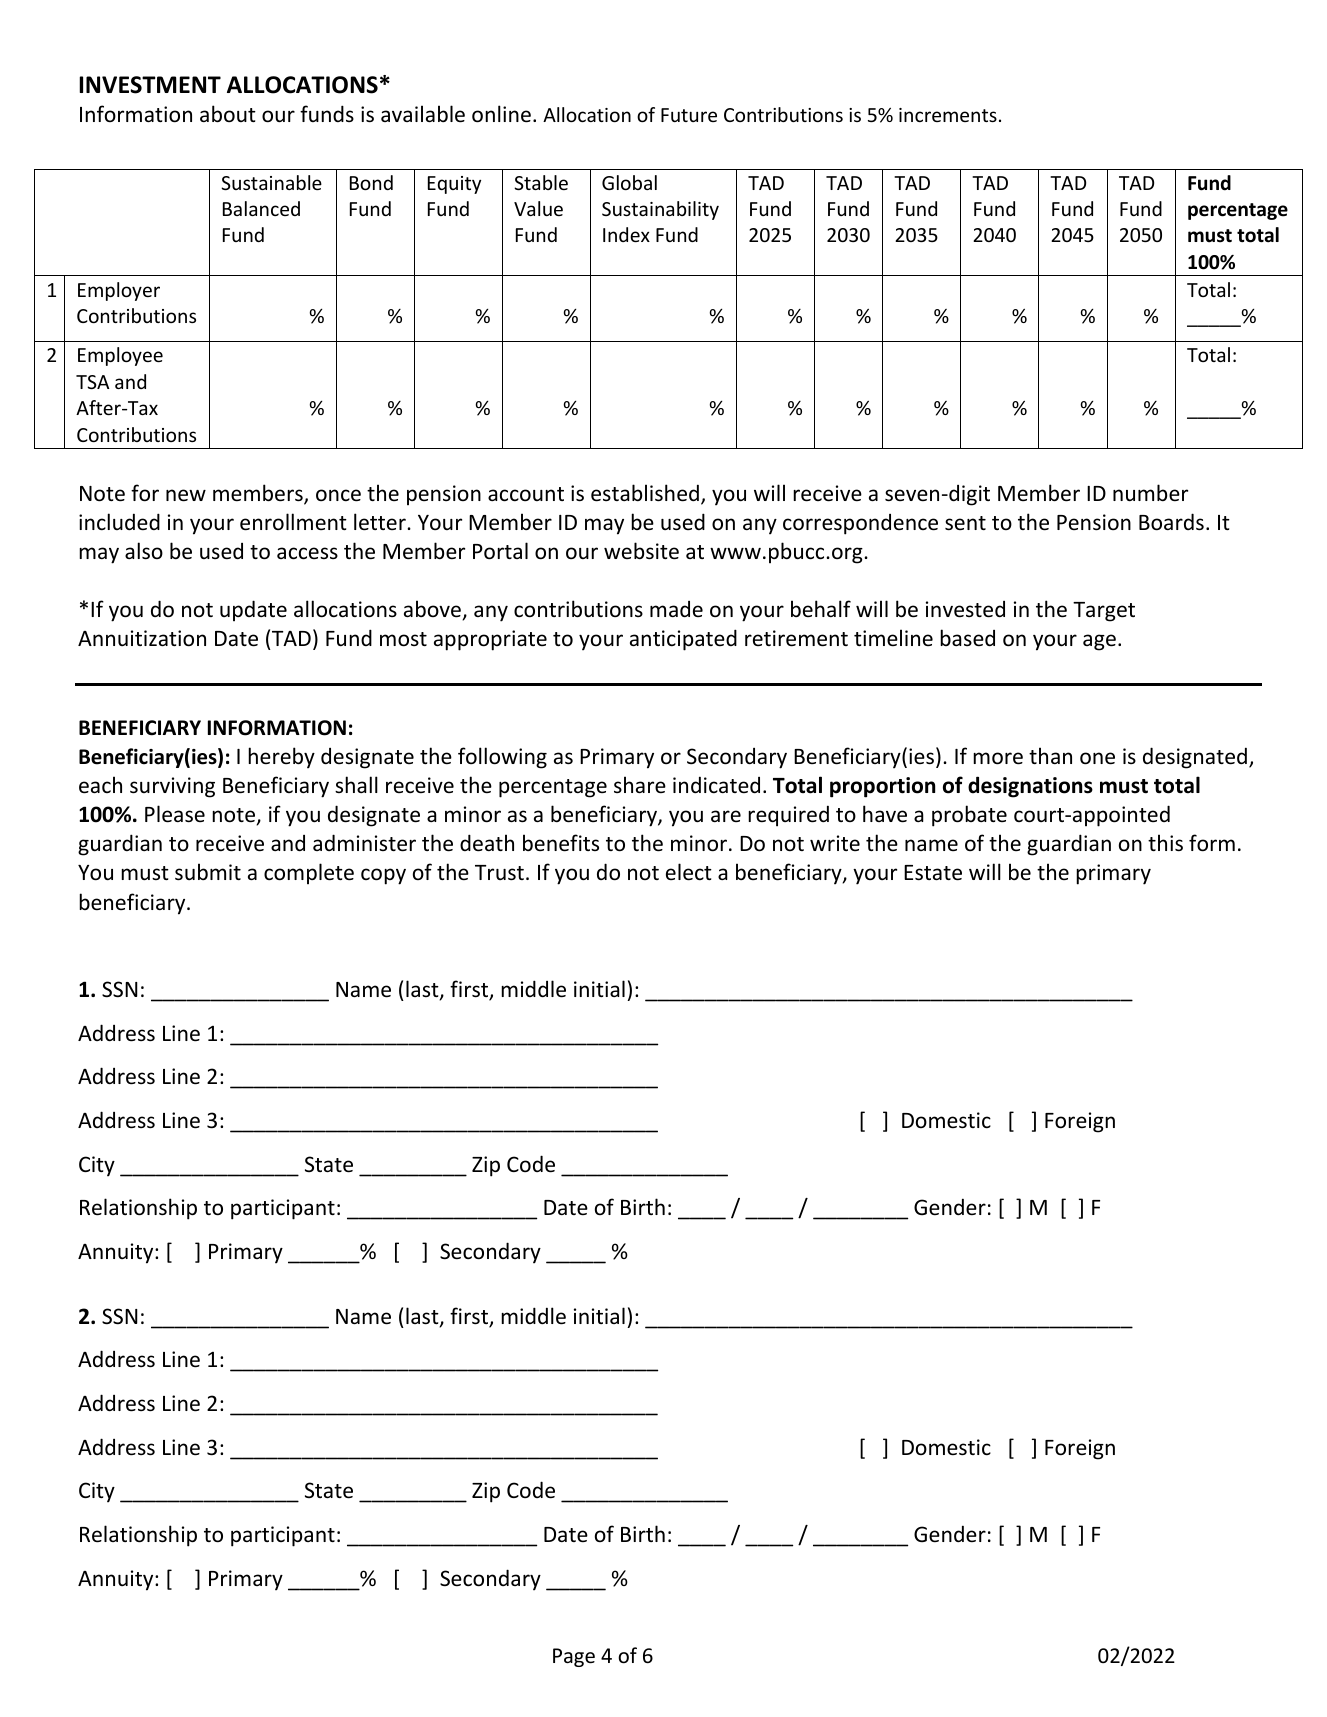 The width and height of the screenshot is (1327, 1717). What do you see at coordinates (1165, 843) in the screenshot?
I see `this` at bounding box center [1165, 843].
